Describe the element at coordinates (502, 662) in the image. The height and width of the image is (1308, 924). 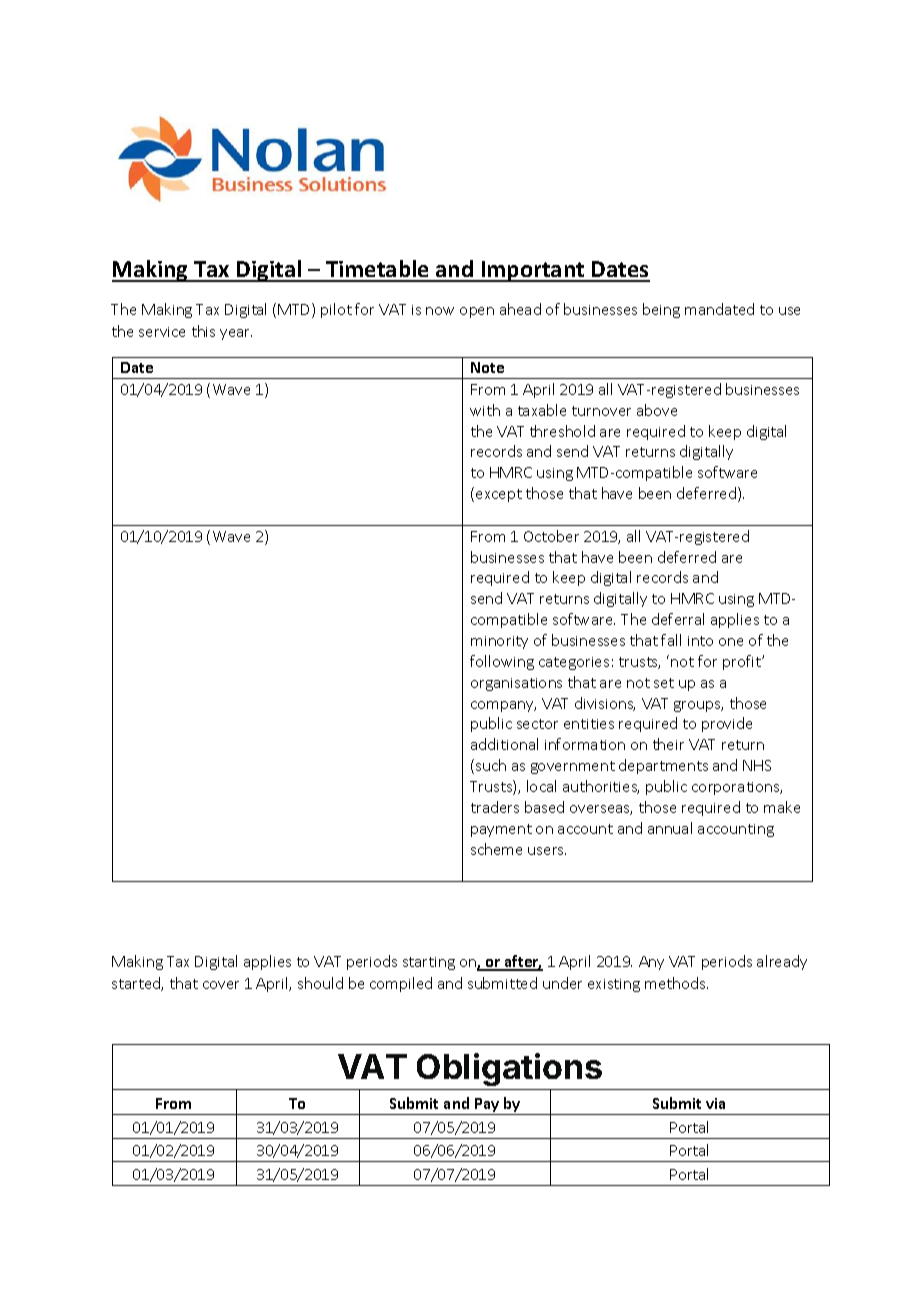
I see `following` at that location.
